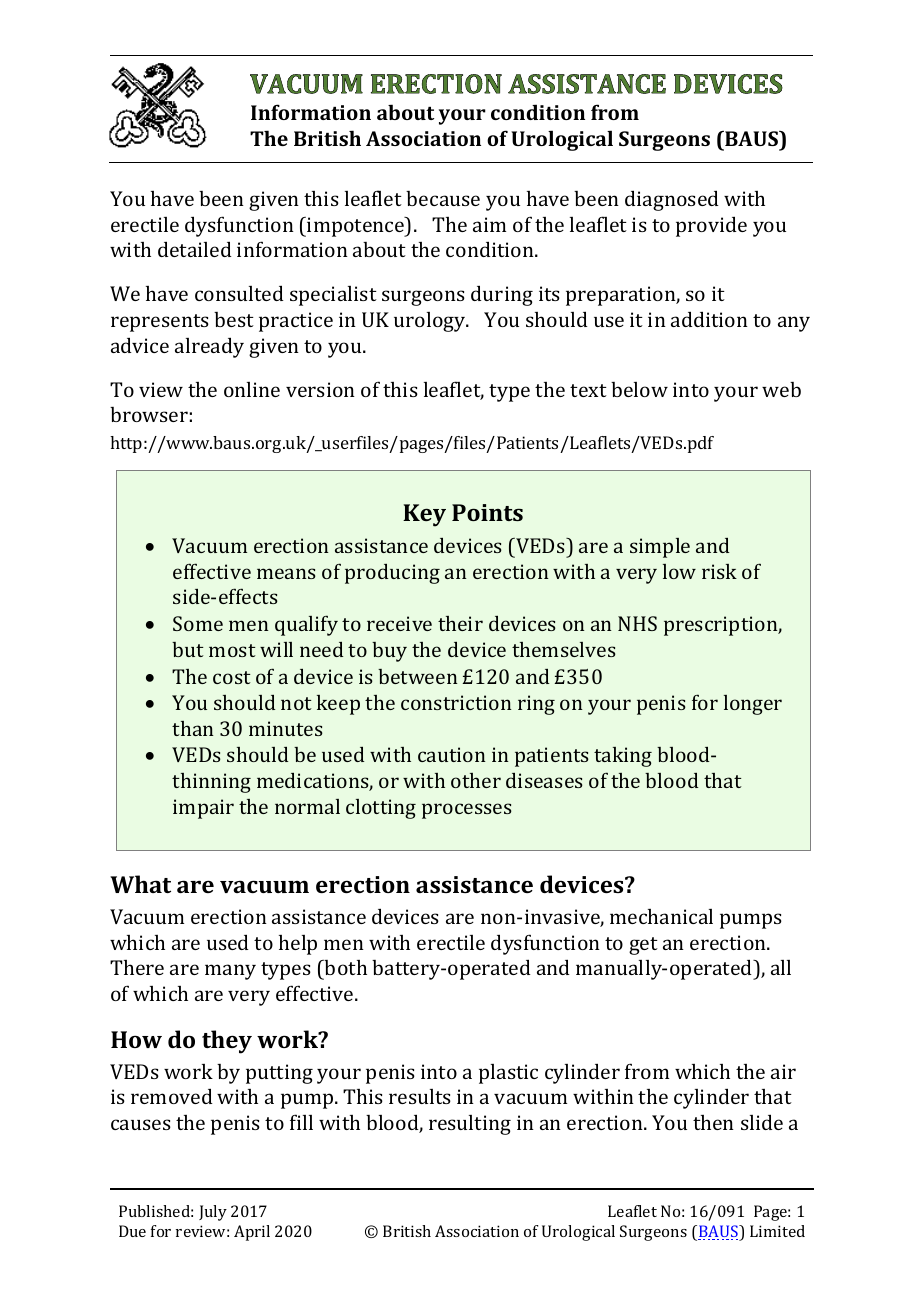 This screenshot has width=924, height=1308. What do you see at coordinates (193, 728) in the screenshot?
I see `than` at bounding box center [193, 728].
